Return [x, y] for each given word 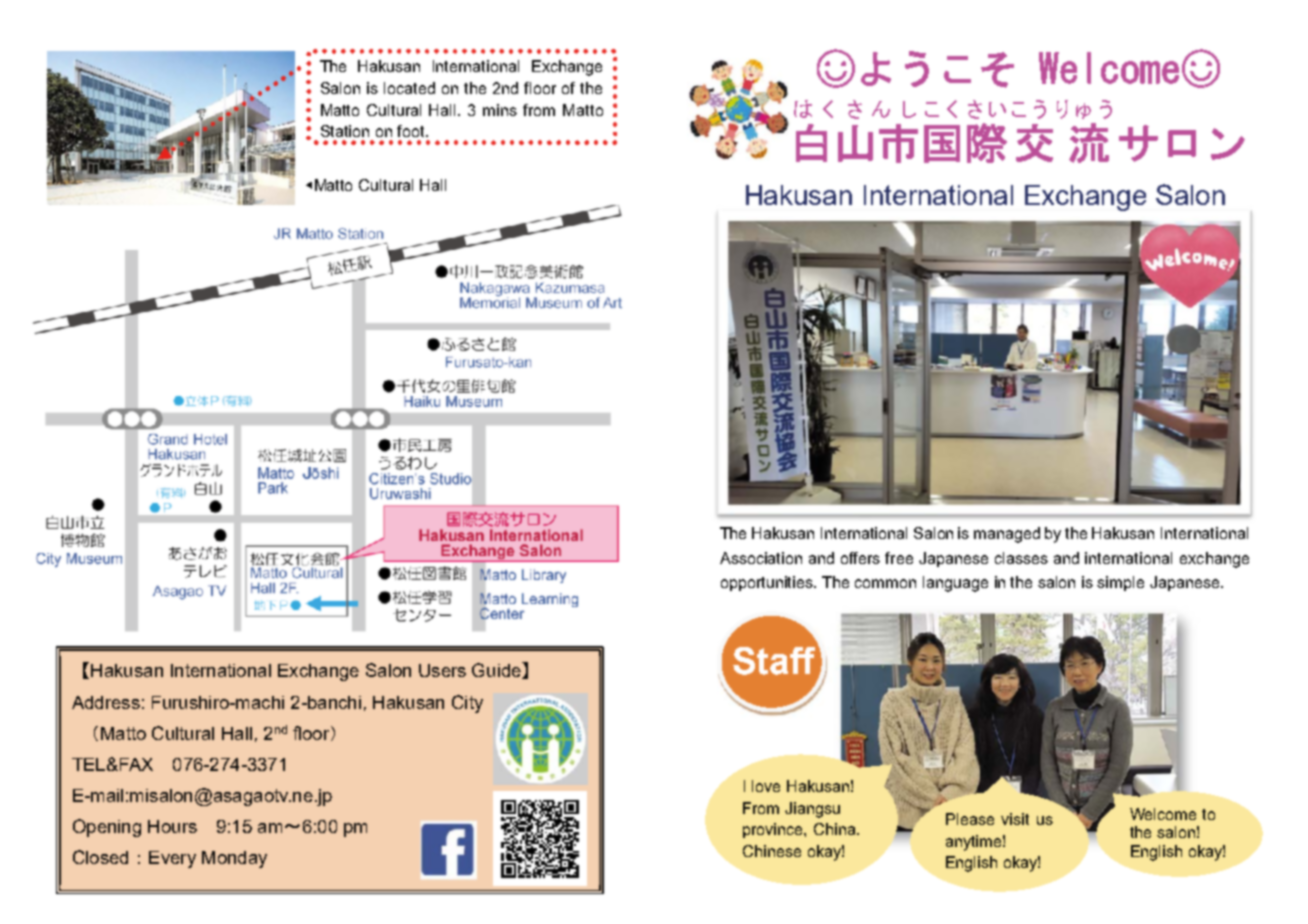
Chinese [772, 851]
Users [442, 670]
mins [500, 110]
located [409, 88]
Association [761, 558]
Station [345, 131]
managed [1007, 535]
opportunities [768, 583]
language [955, 584]
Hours [172, 826]
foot [412, 131]
